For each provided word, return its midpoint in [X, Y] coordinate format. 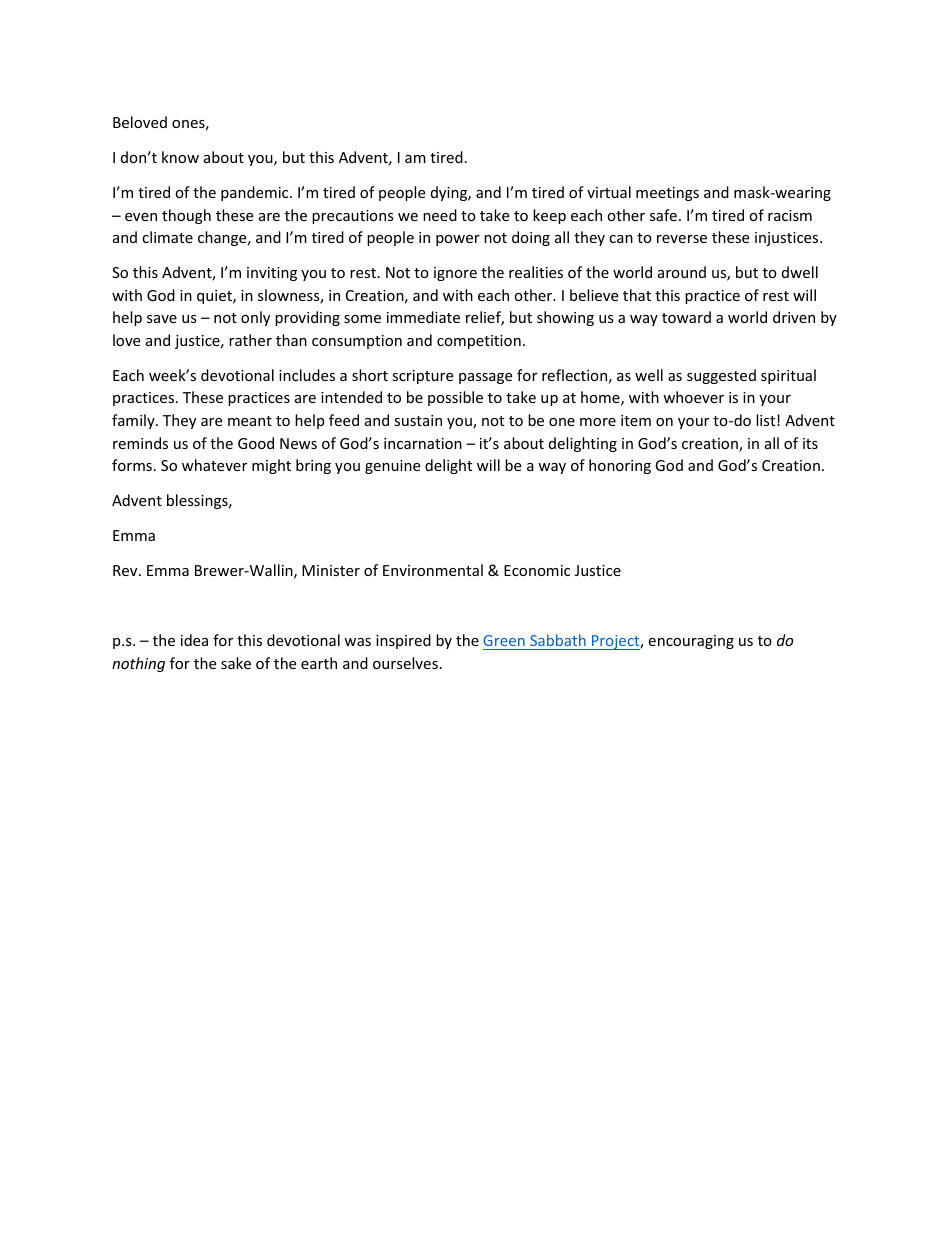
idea [194, 640]
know [180, 157]
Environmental [433, 570]
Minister [331, 570]
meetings [667, 194]
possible [455, 398]
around [682, 272]
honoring [620, 466]
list [767, 420]
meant [250, 421]
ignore [455, 274]
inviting [272, 274]
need [440, 215]
